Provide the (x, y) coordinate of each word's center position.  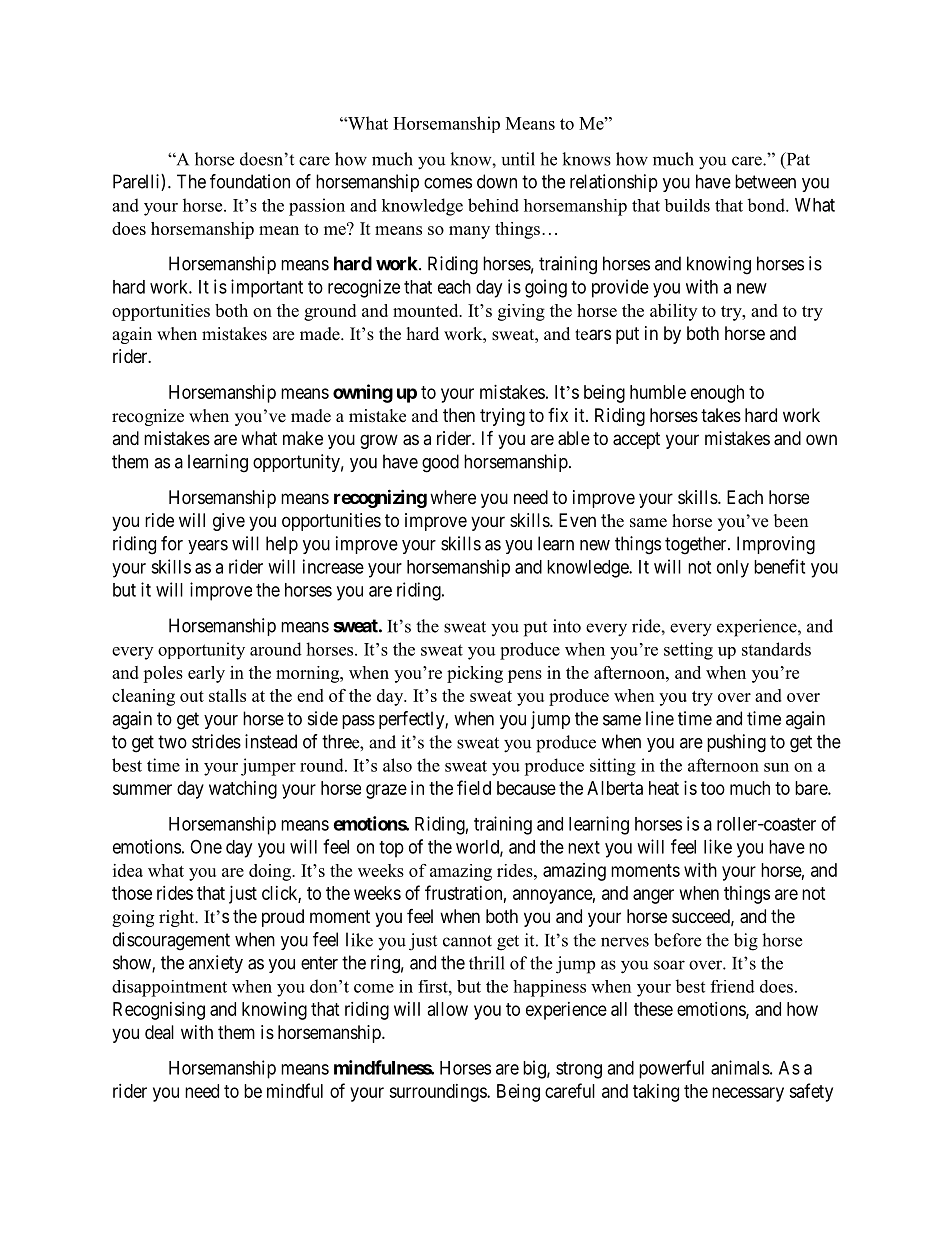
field (474, 787)
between (765, 181)
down (497, 181)
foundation (250, 181)
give (229, 522)
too (713, 788)
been (791, 521)
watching (243, 790)
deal (159, 1032)
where (453, 497)
